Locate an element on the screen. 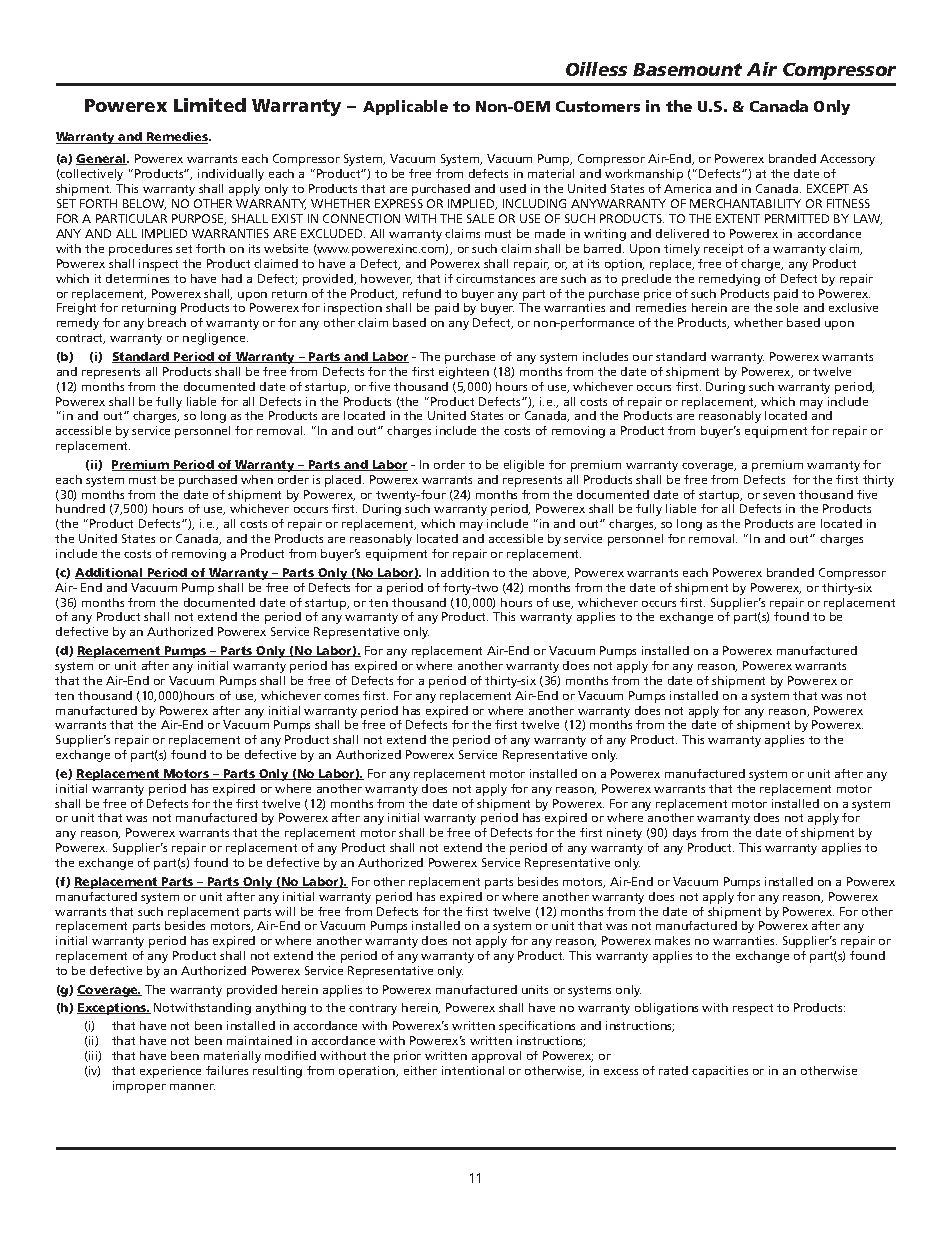 The width and height of the screenshot is (952, 1233). seven is located at coordinates (779, 496).
